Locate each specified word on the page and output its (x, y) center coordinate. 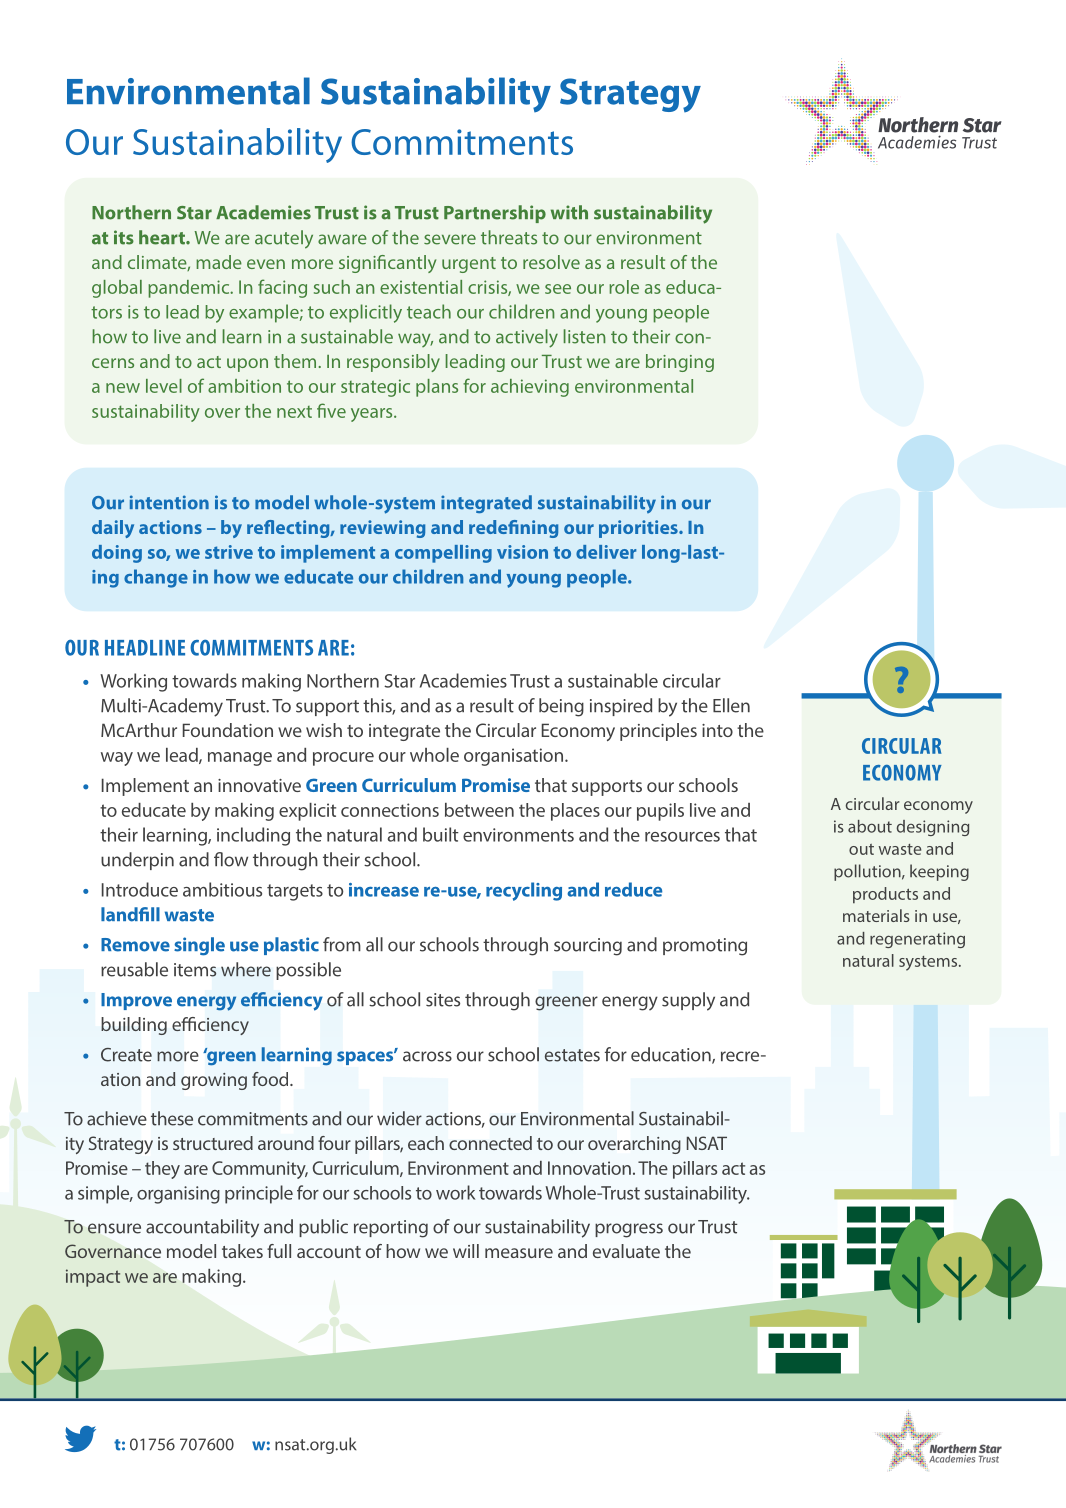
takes (242, 1251)
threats (509, 237)
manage (240, 759)
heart (163, 237)
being (561, 707)
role (624, 287)
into (717, 730)
